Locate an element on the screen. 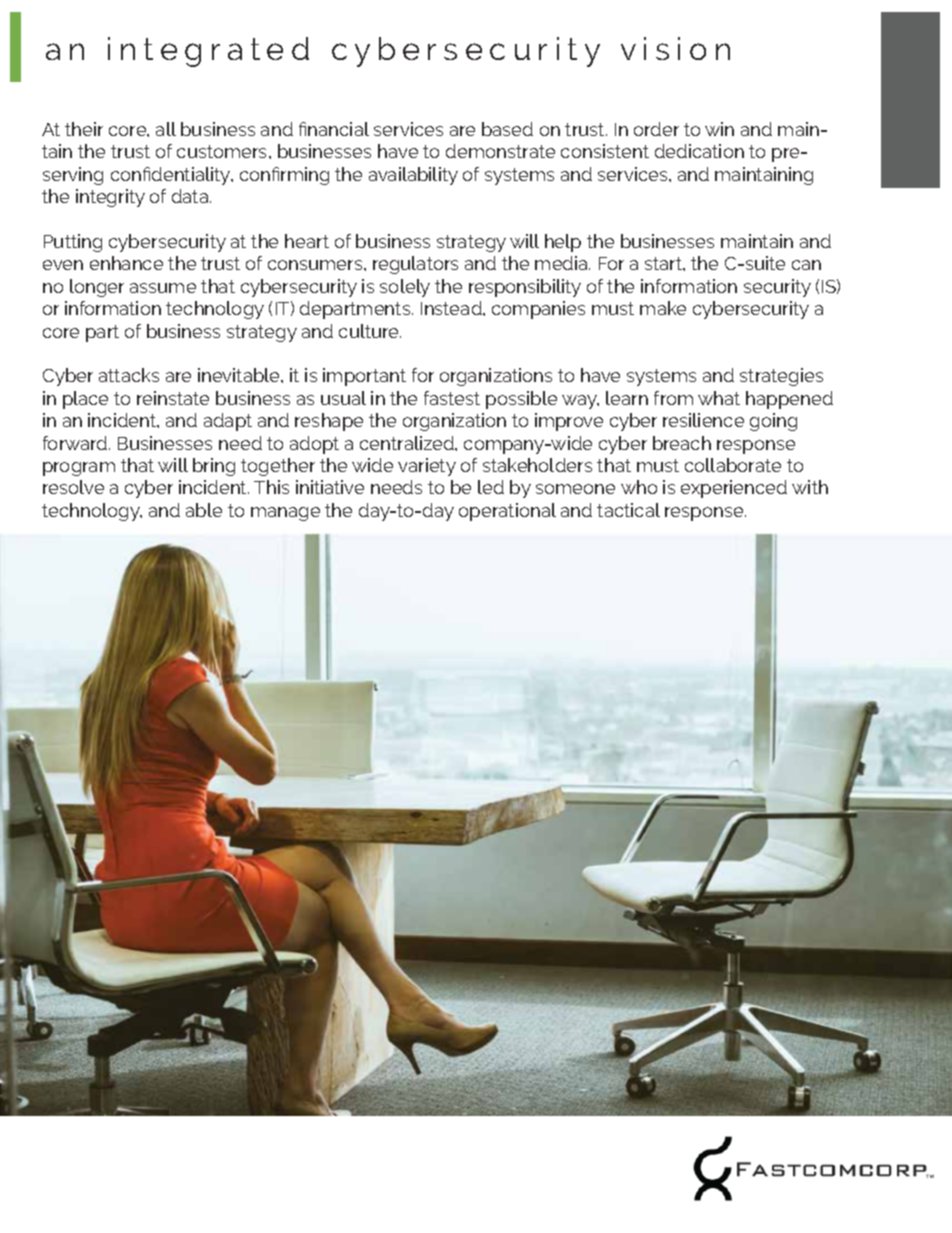 Image resolution: width=952 pixels, height=1233 pixels. what is located at coordinates (719, 398).
